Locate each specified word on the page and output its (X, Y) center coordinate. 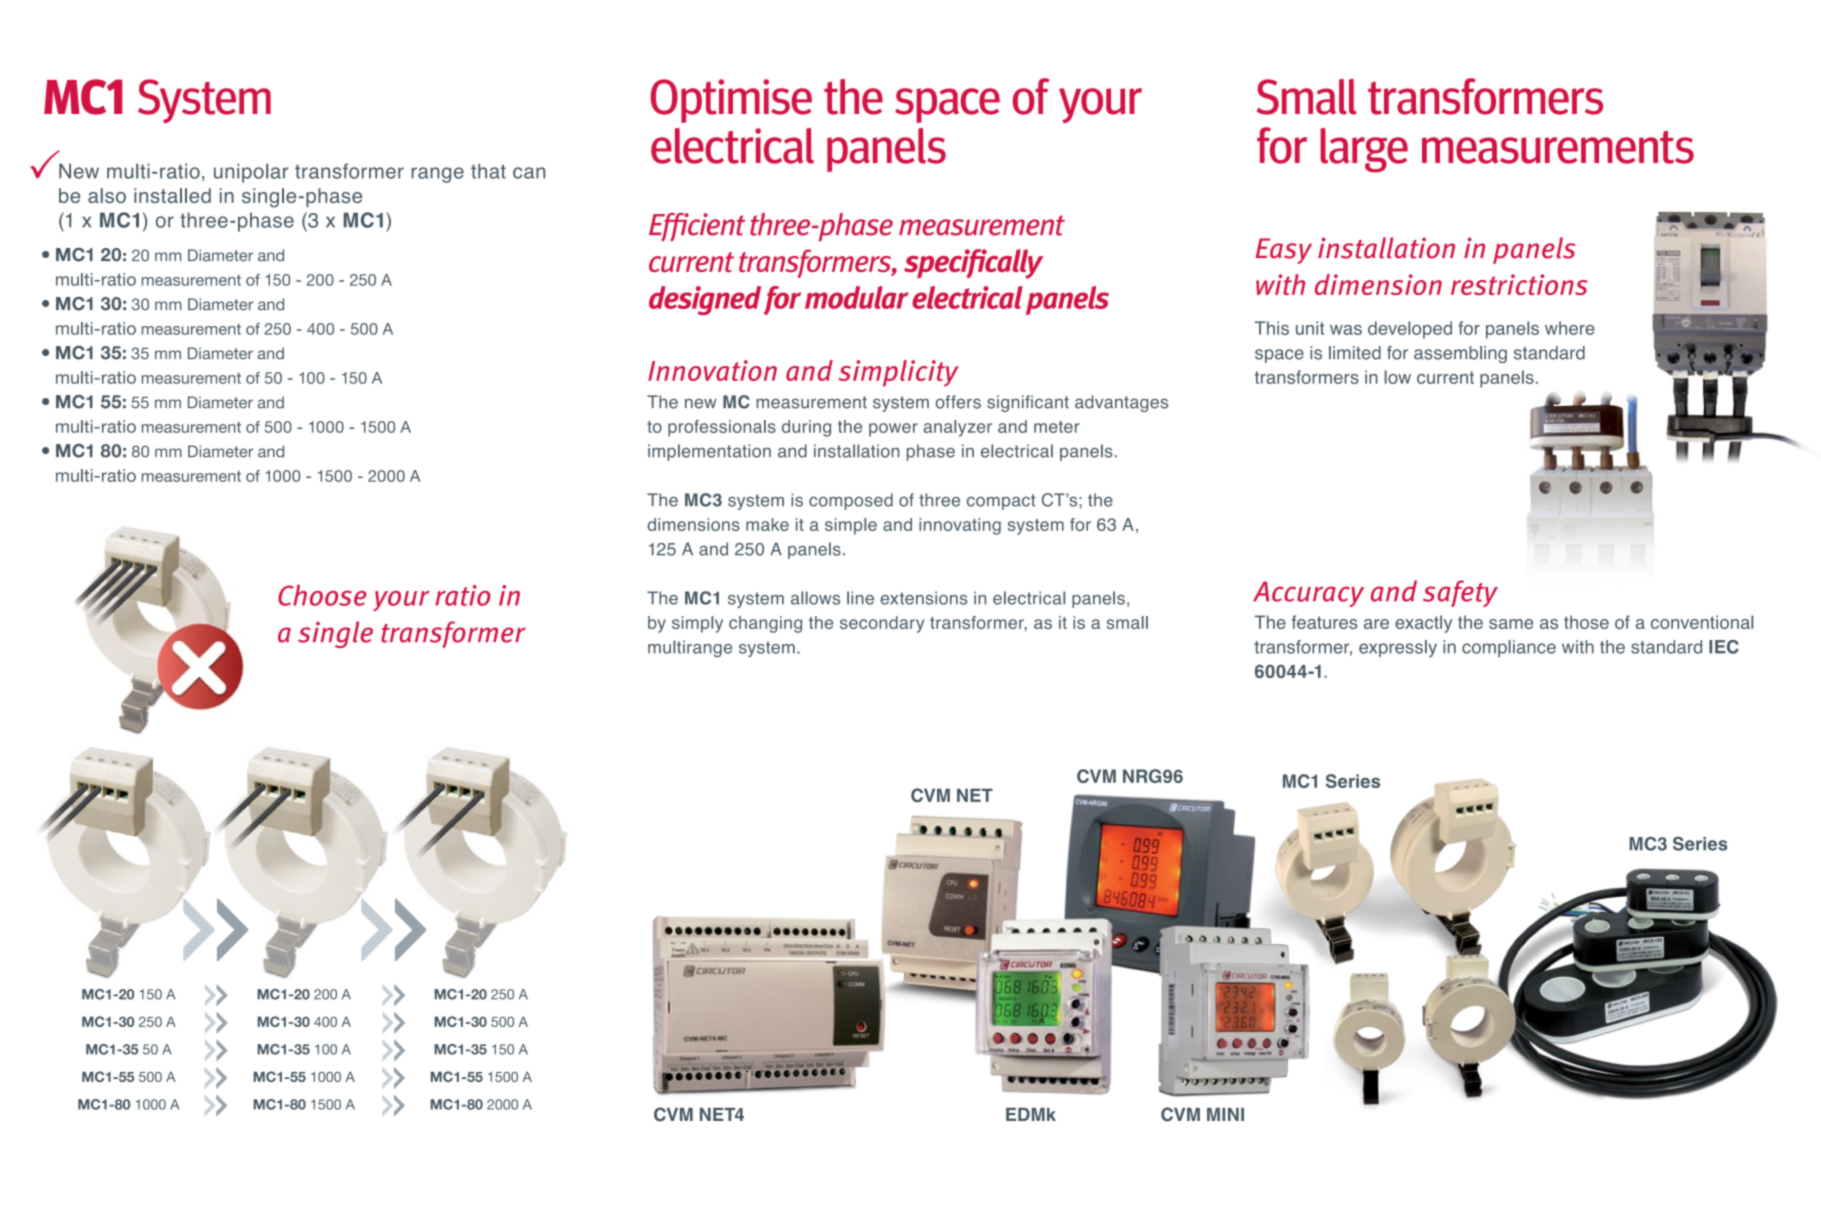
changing (765, 624)
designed (705, 300)
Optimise (731, 101)
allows (815, 598)
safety (1460, 593)
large (1364, 150)
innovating (960, 526)
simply (697, 624)
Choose (322, 595)
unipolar (251, 173)
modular (857, 297)
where (1570, 328)
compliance (1509, 648)
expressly (1398, 648)
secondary (882, 624)
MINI (1225, 1114)
